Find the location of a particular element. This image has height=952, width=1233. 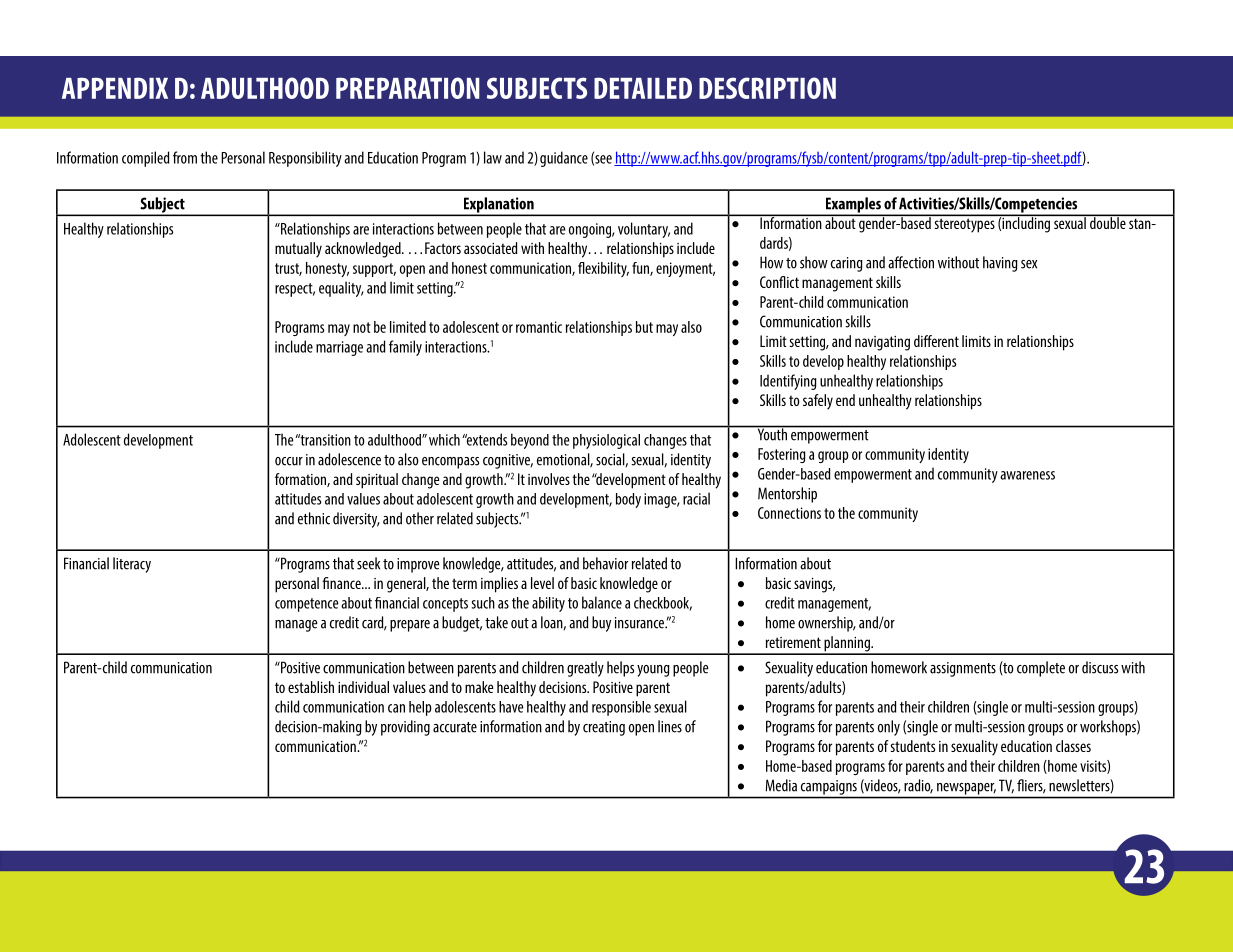

DETAILED is located at coordinates (643, 88).
